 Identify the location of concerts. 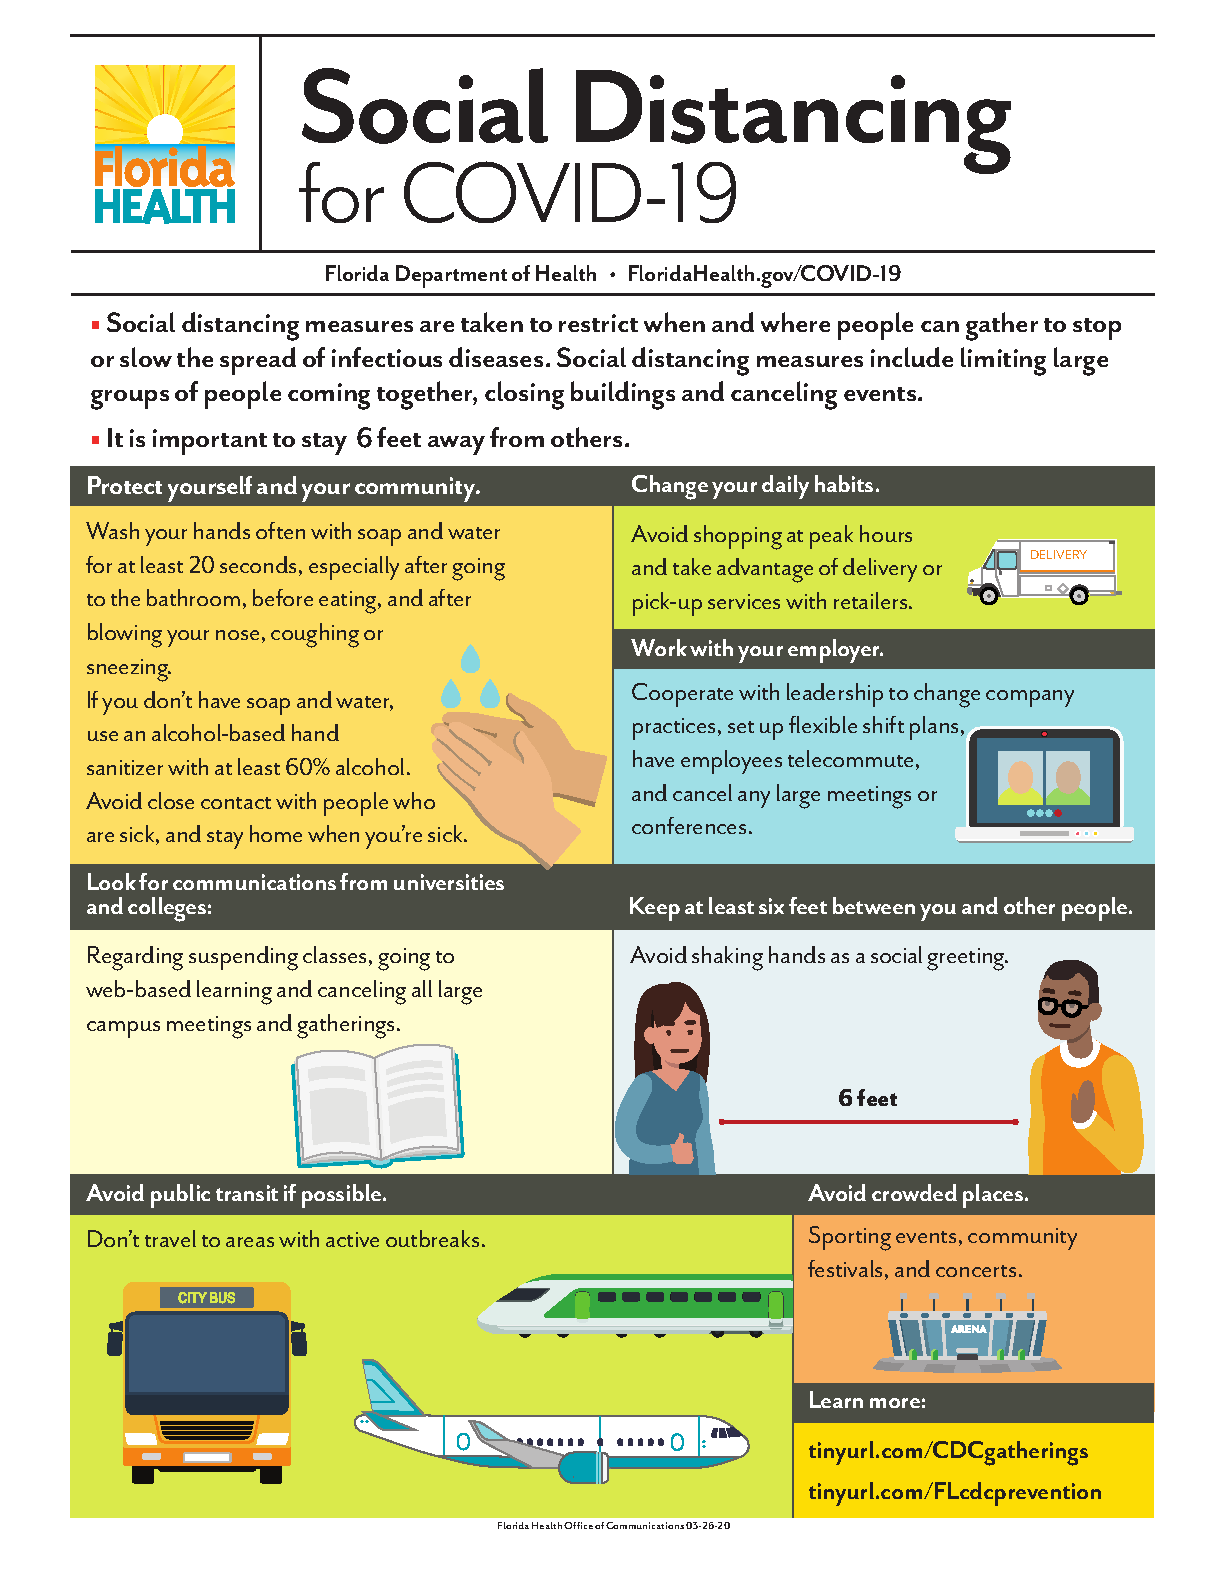
(976, 1271).
